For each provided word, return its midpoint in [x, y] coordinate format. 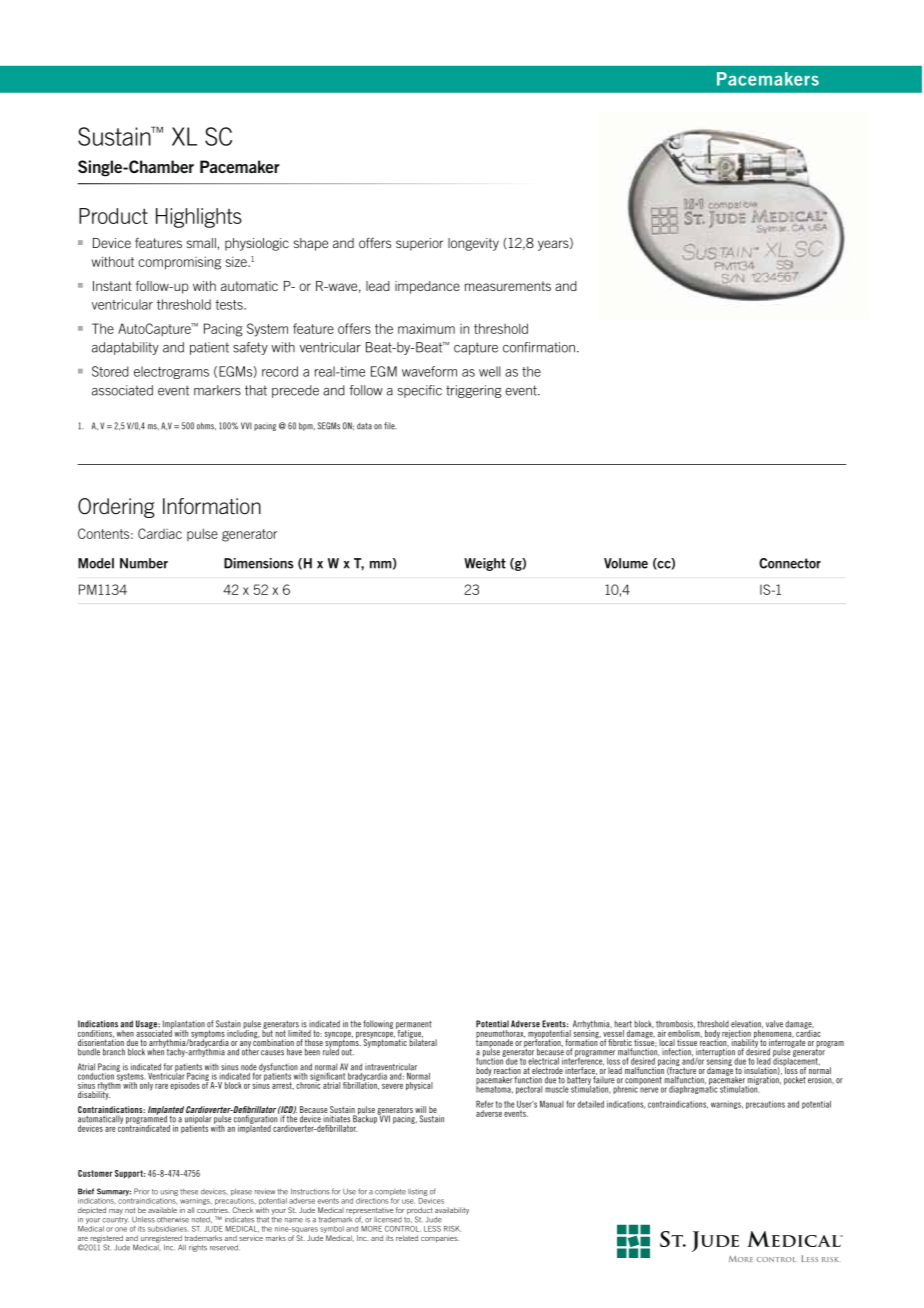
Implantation [183, 1025]
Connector [790, 563]
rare [161, 1086]
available [162, 1210]
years [554, 244]
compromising [179, 263]
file [390, 426]
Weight [485, 564]
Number [144, 563]
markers [217, 390]
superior [419, 244]
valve [774, 1024]
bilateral [423, 1041]
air [661, 1033]
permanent [414, 1026]
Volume [626, 563]
